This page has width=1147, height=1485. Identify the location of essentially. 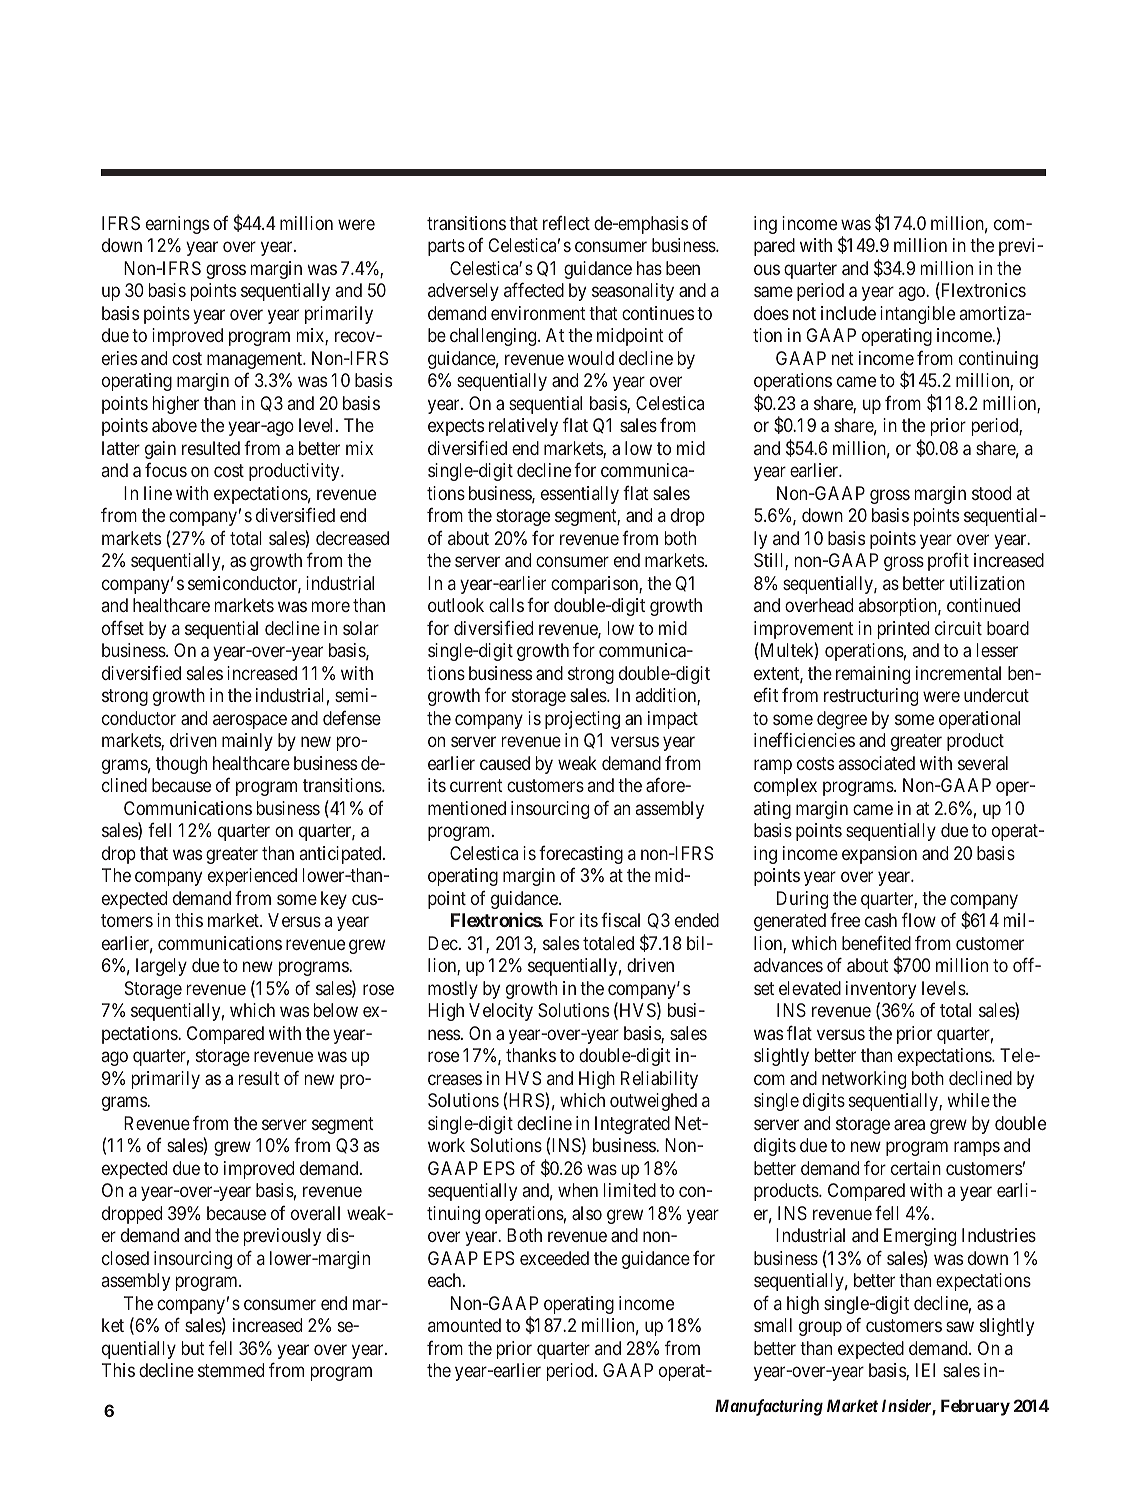
(580, 495).
